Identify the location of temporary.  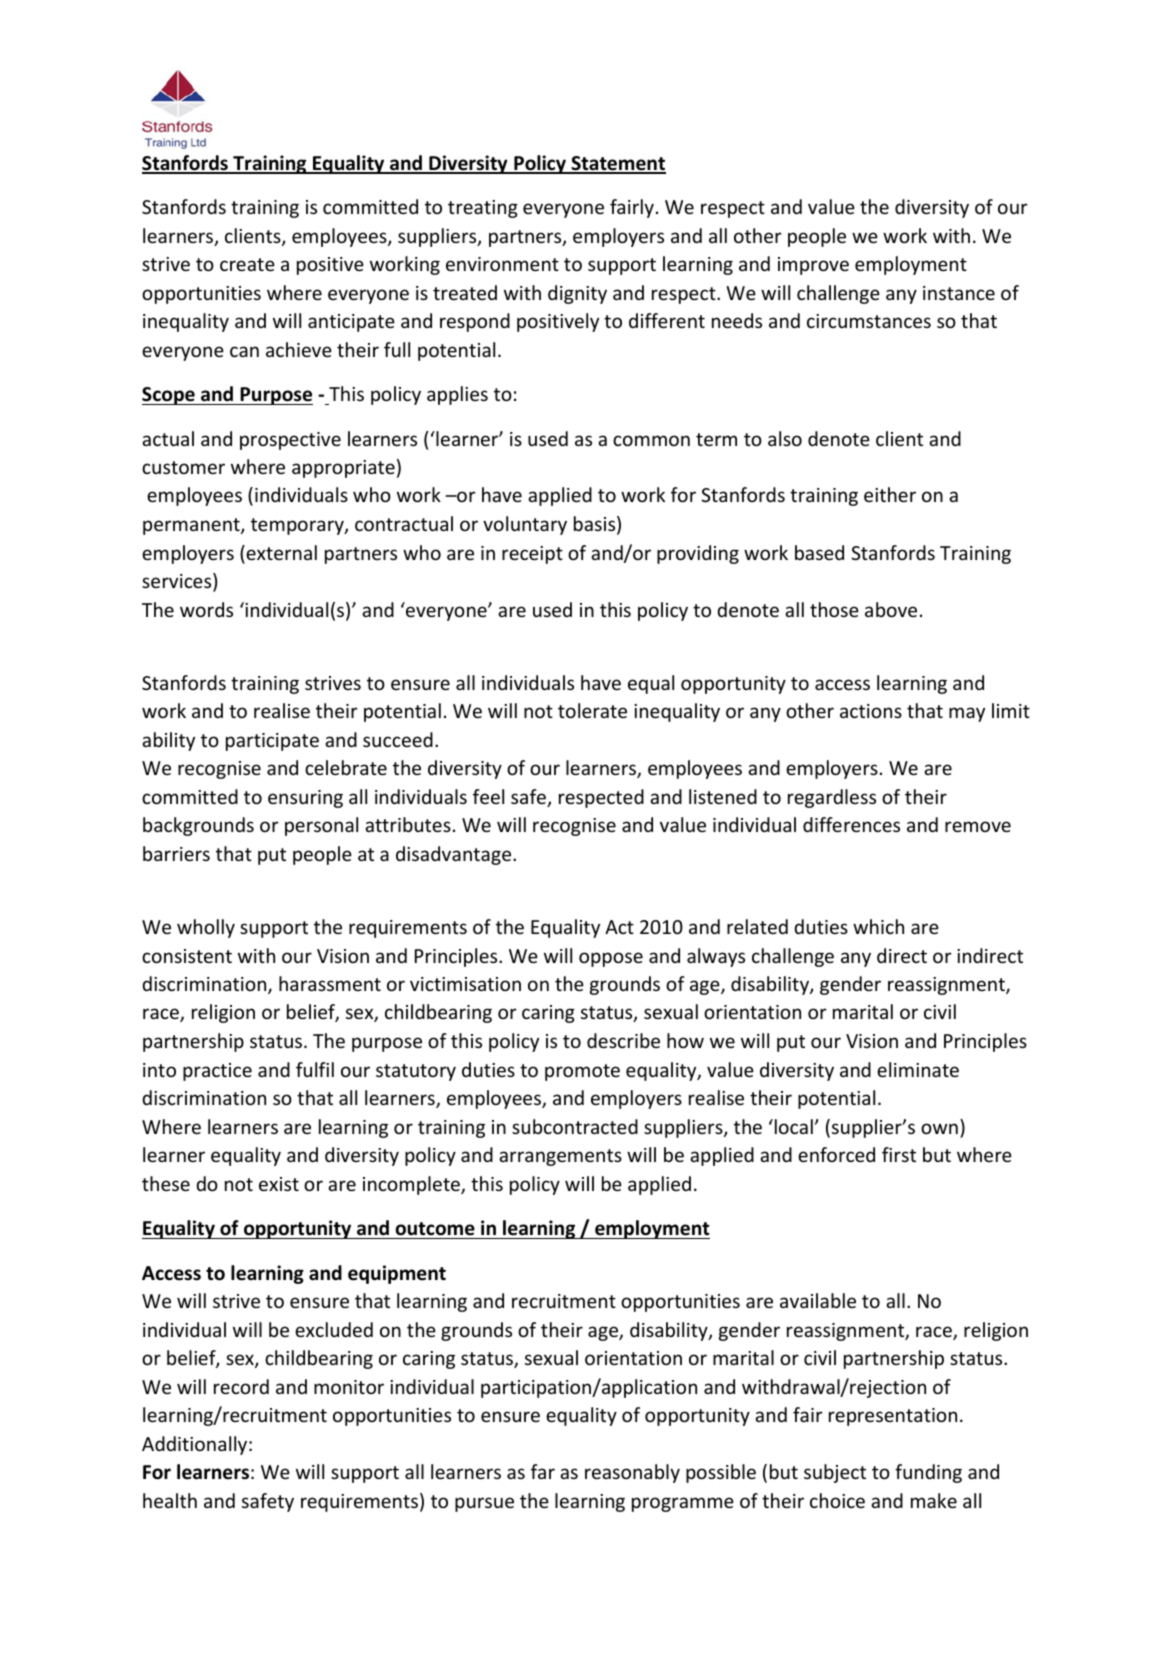
(298, 526).
